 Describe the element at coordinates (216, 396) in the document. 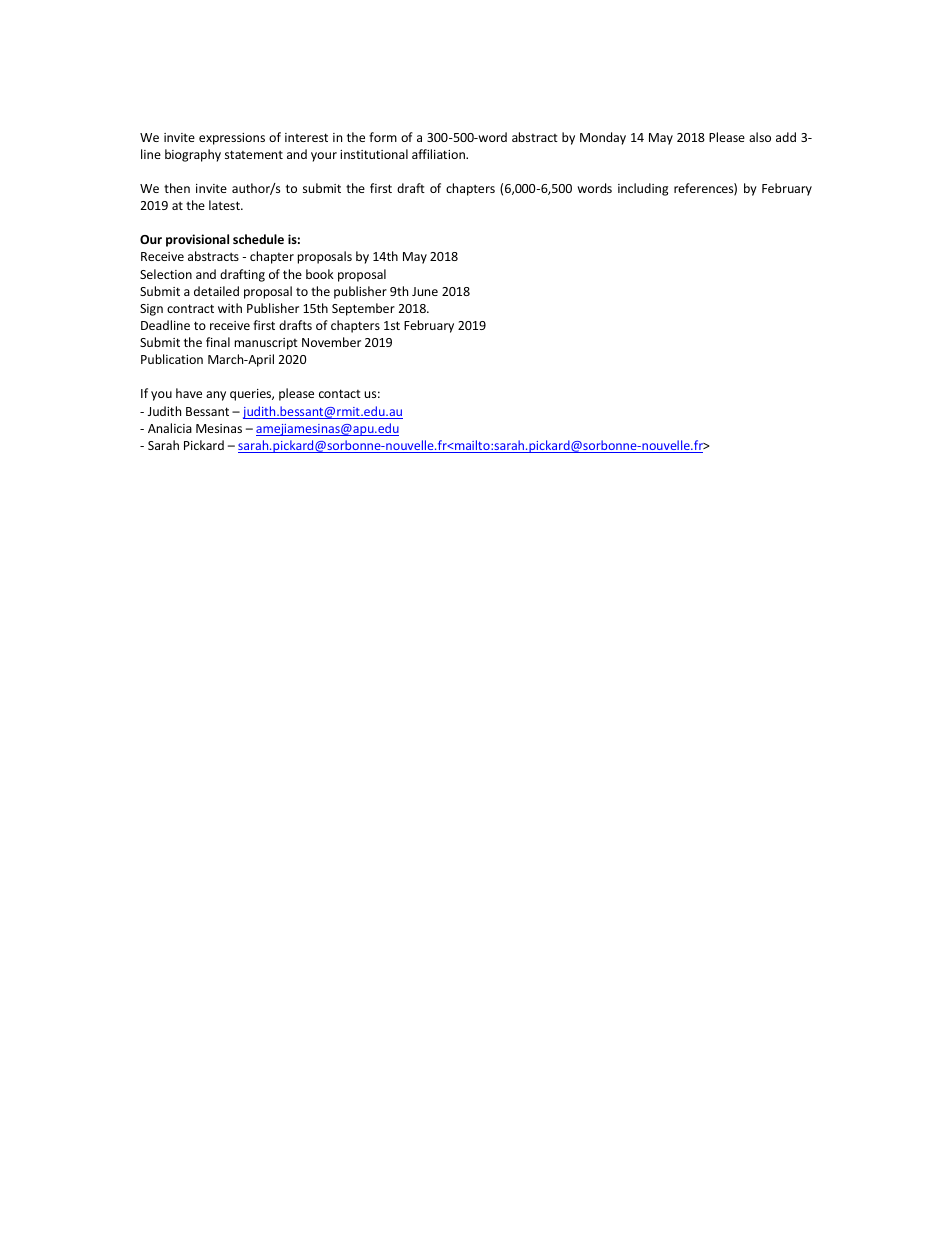

I see `any` at that location.
